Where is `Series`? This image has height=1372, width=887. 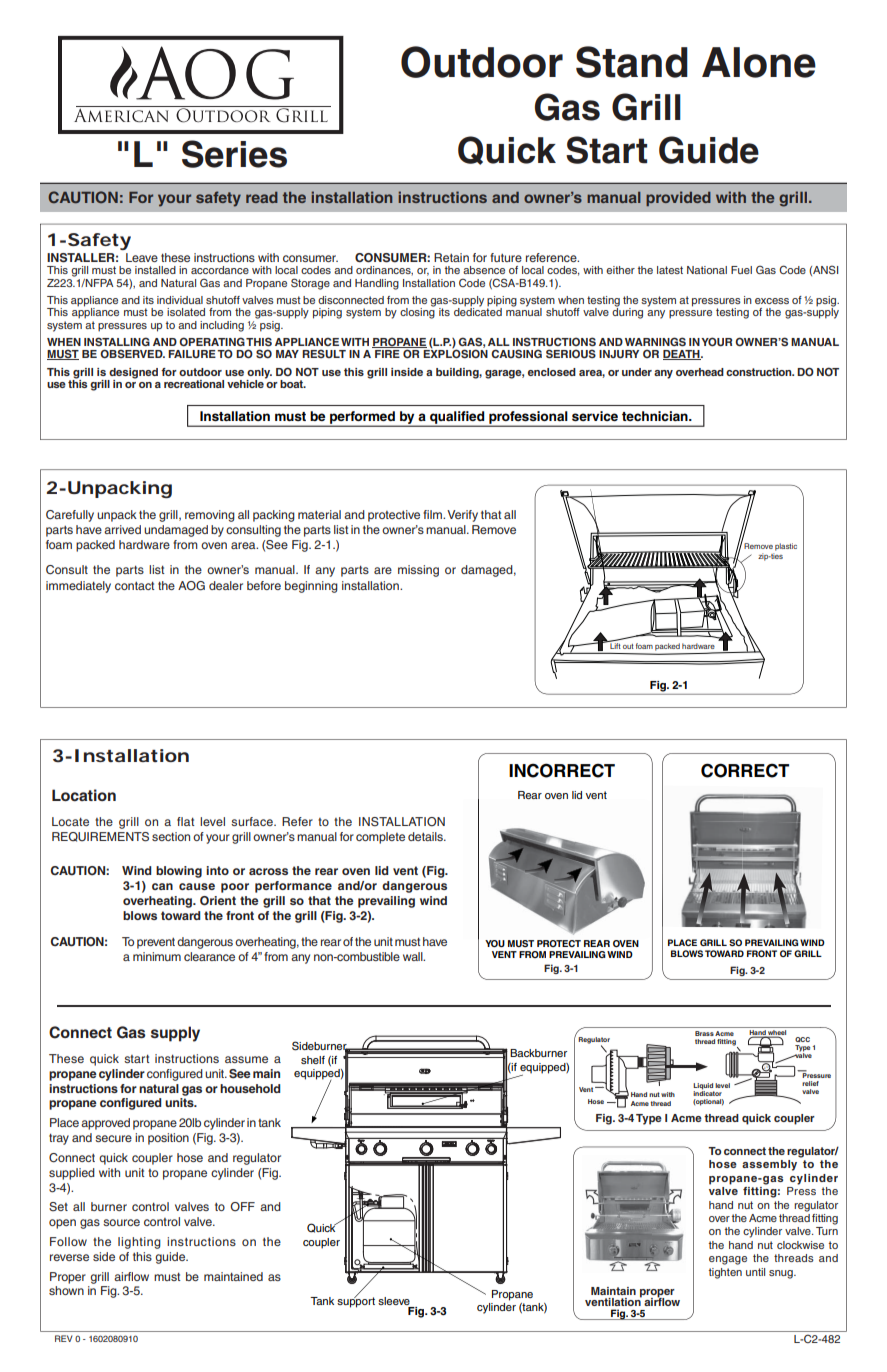
Series is located at coordinates (234, 154).
